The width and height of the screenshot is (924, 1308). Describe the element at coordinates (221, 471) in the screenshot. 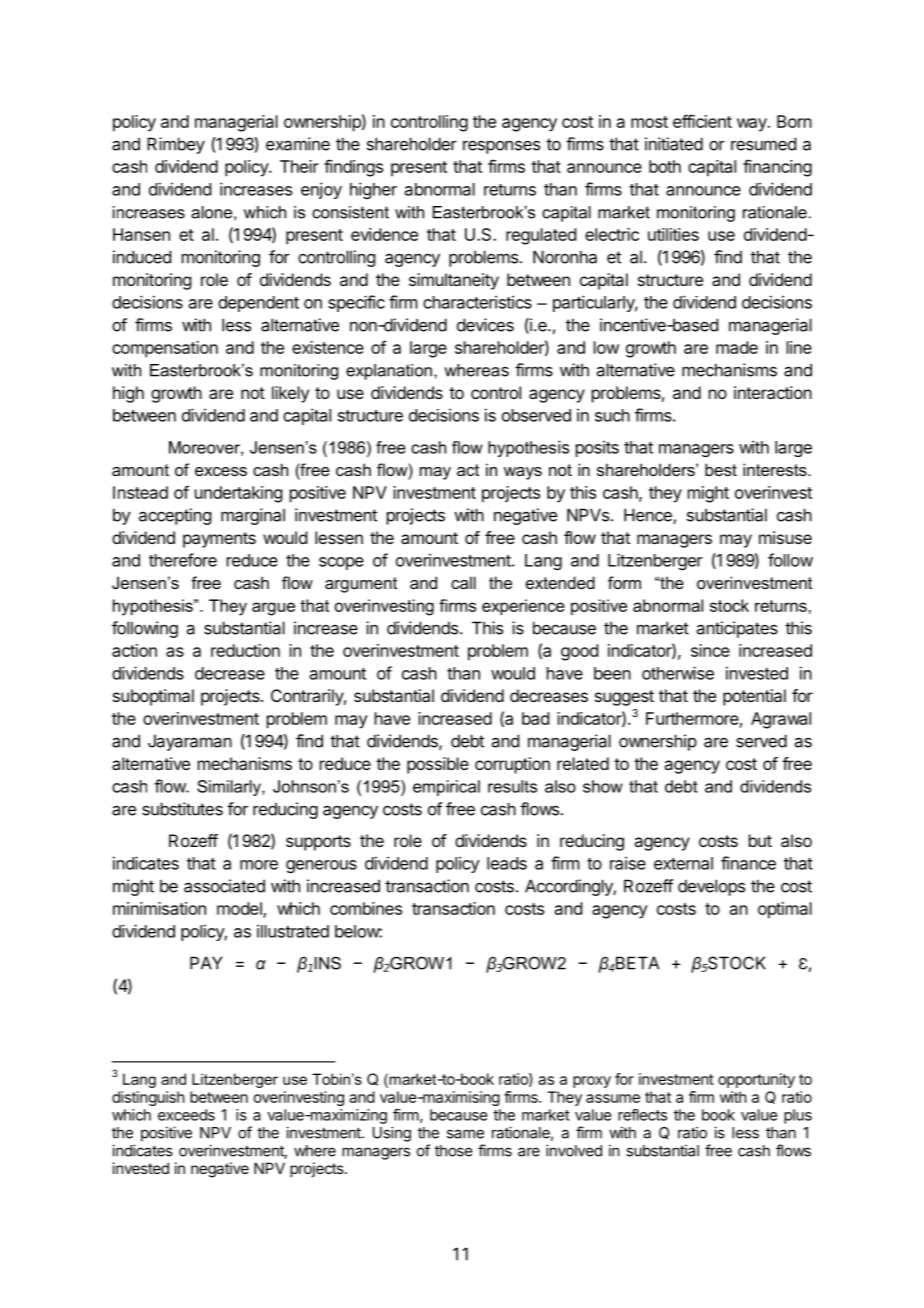

I see `excess` at that location.
